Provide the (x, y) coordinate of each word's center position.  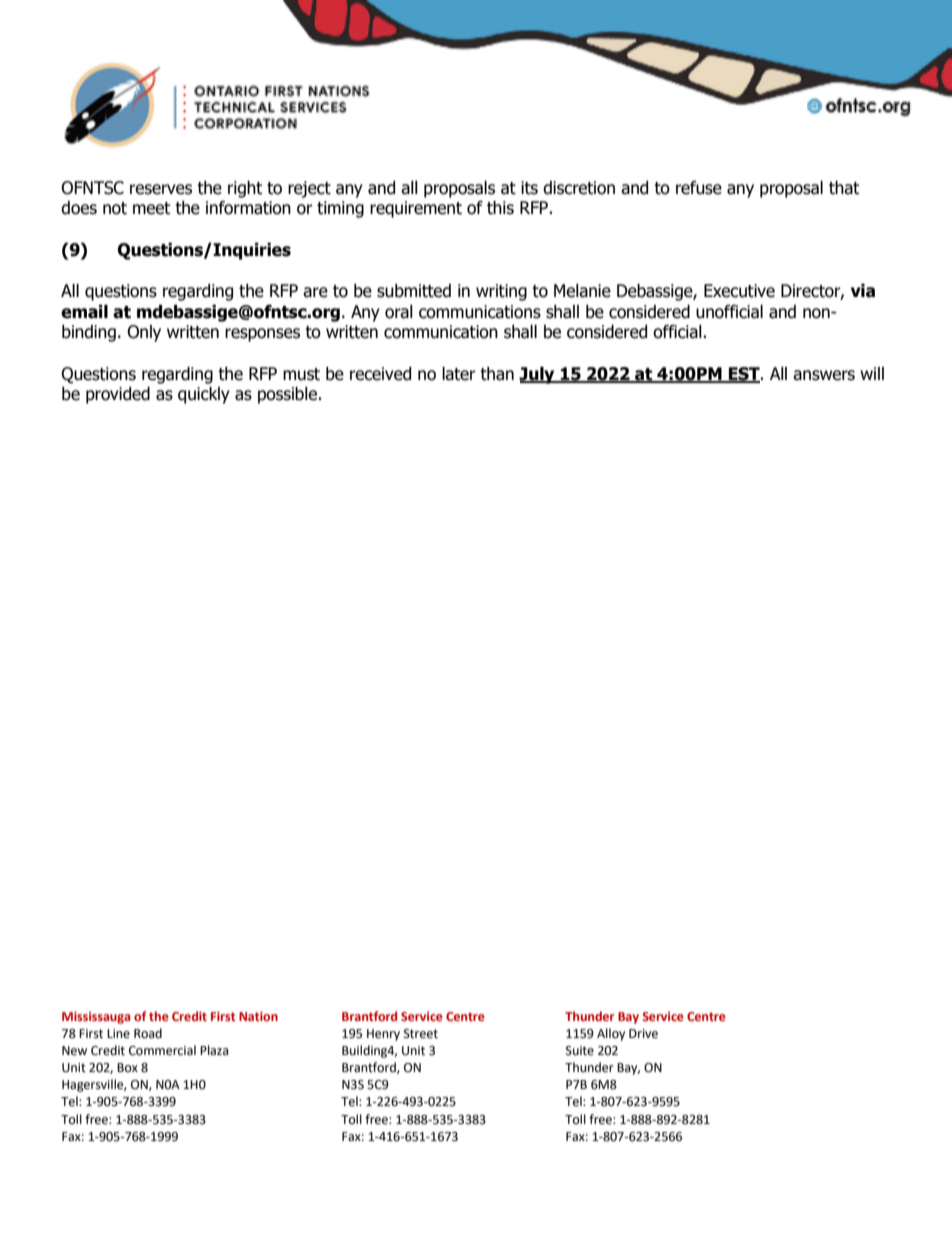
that (844, 188)
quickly (204, 395)
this (500, 208)
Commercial (162, 1050)
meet (151, 208)
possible (288, 395)
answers (824, 375)
